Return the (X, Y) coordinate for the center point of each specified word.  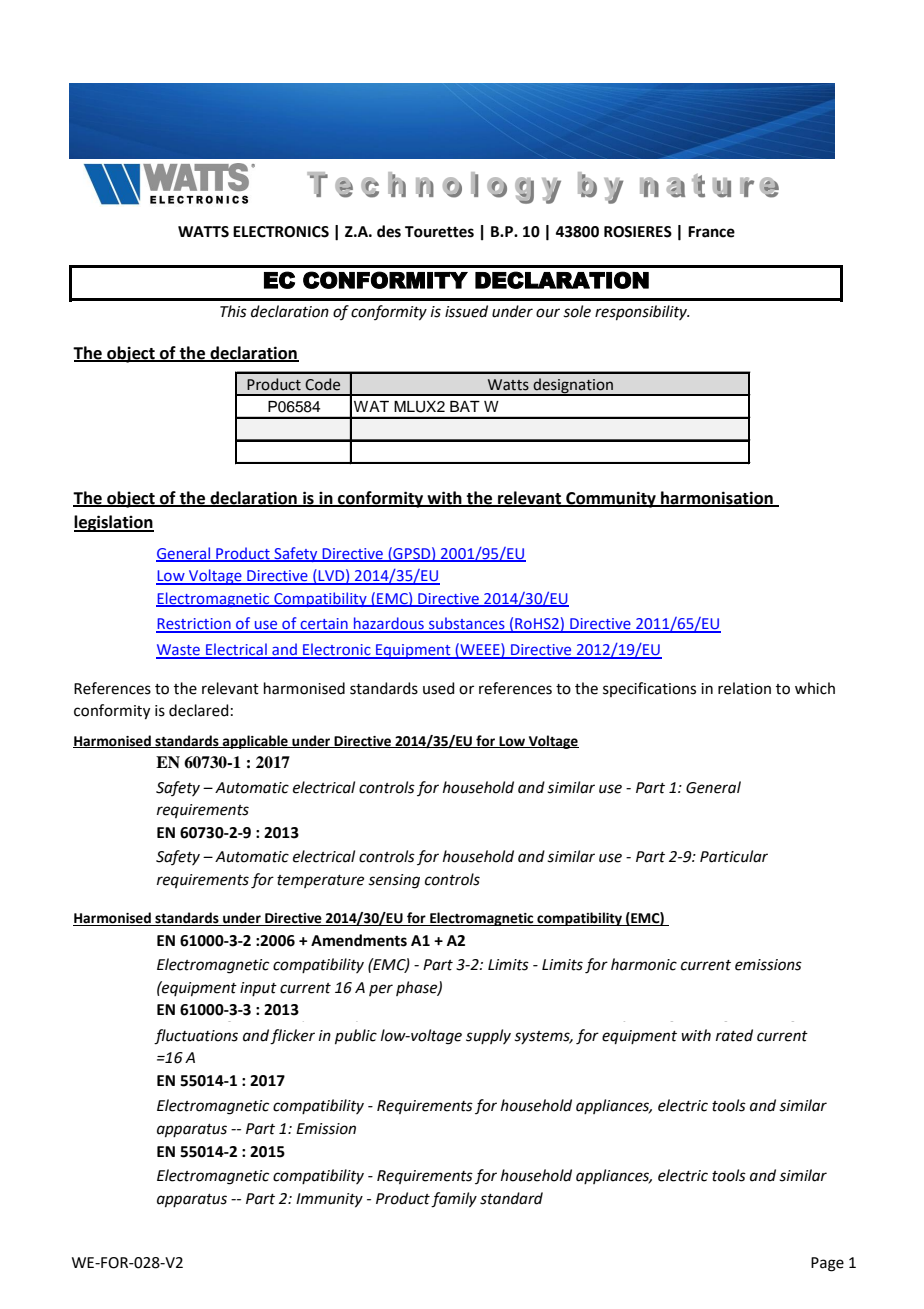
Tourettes (439, 232)
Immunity (329, 1200)
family (454, 1200)
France (711, 232)
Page (827, 1264)
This (233, 311)
